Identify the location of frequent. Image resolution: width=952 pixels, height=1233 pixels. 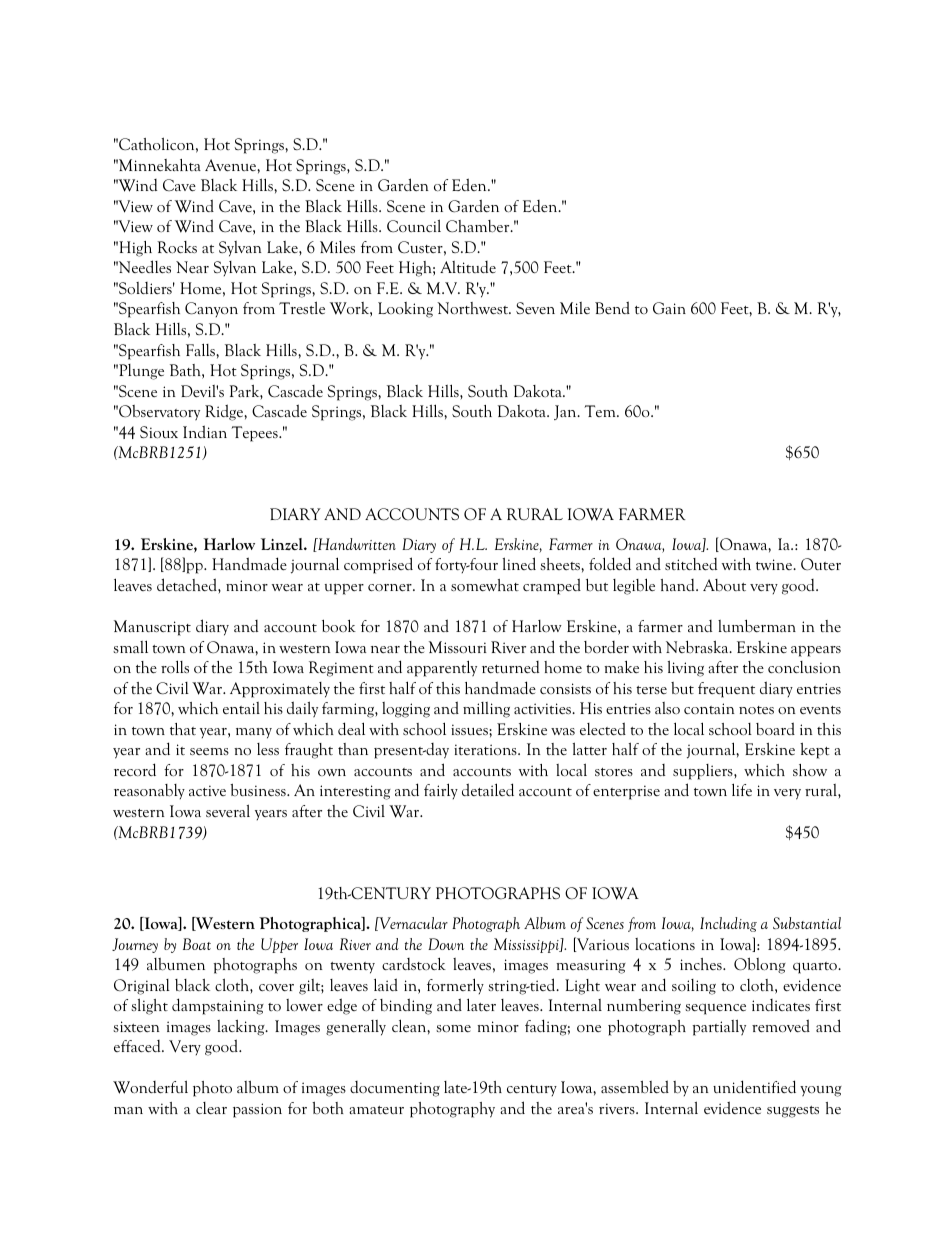
(726, 690).
